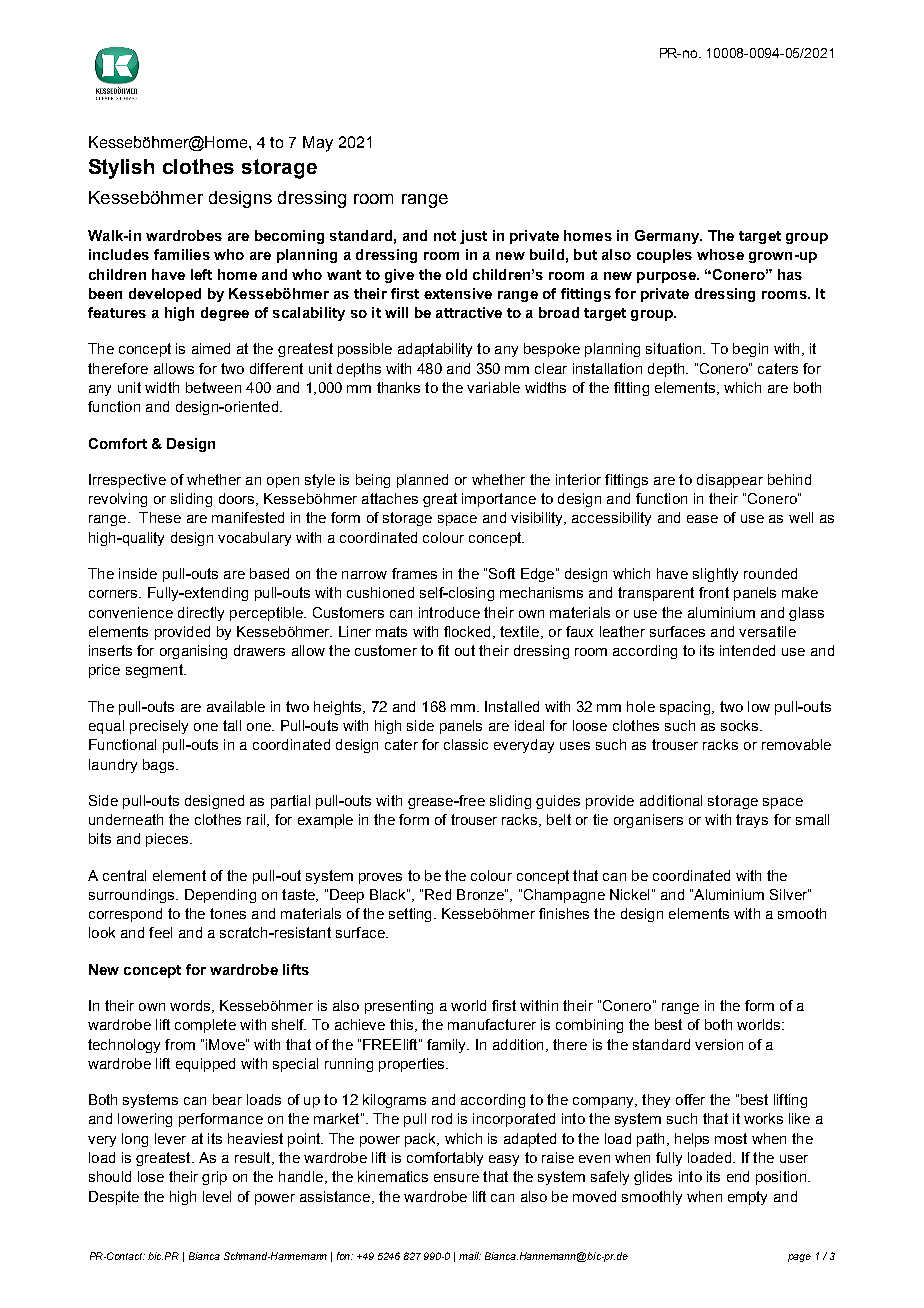 This screenshot has width=924, height=1308. What do you see at coordinates (719, 1044) in the screenshot?
I see `version` at bounding box center [719, 1044].
